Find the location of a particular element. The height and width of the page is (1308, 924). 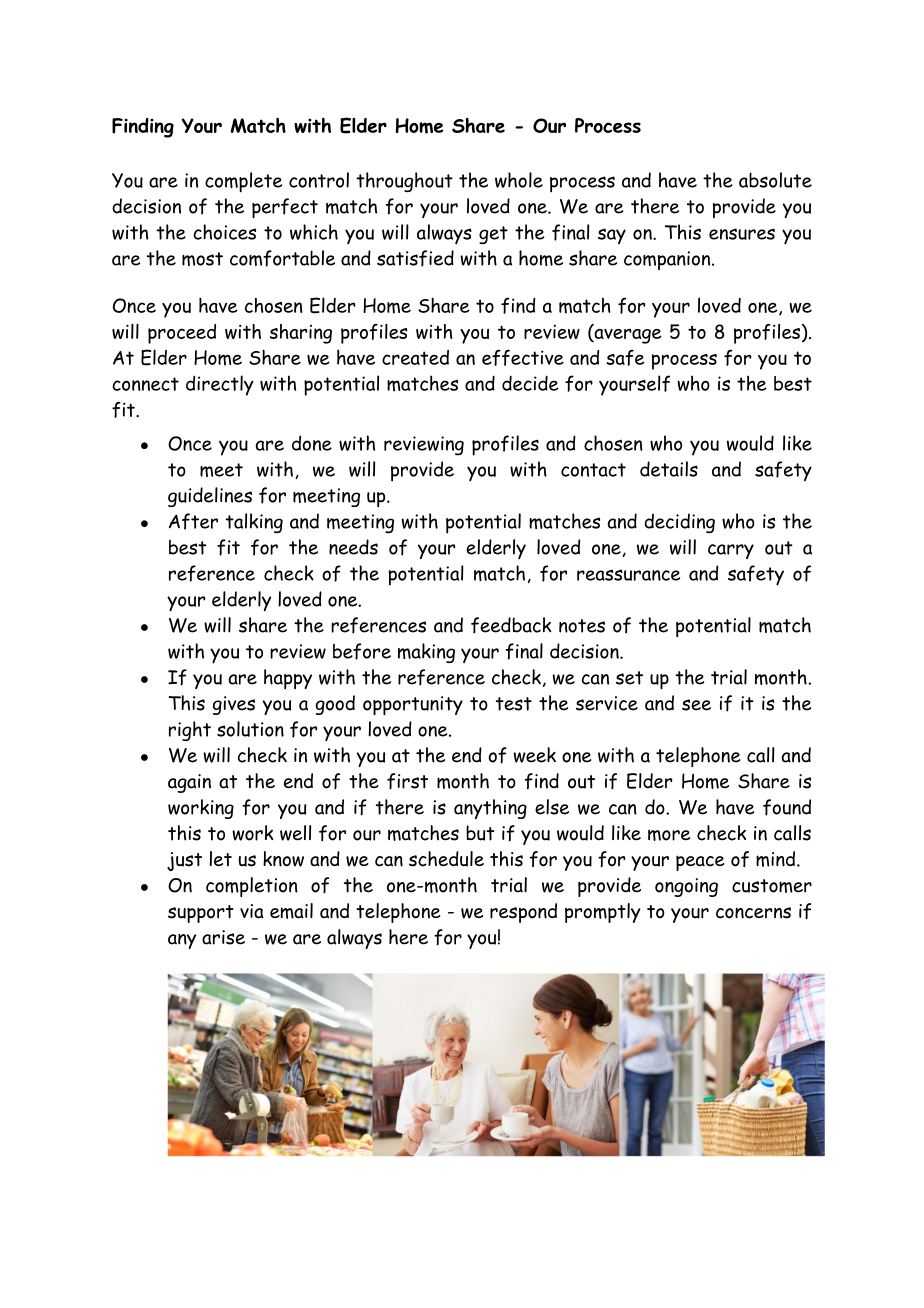

solution is located at coordinates (250, 729).
